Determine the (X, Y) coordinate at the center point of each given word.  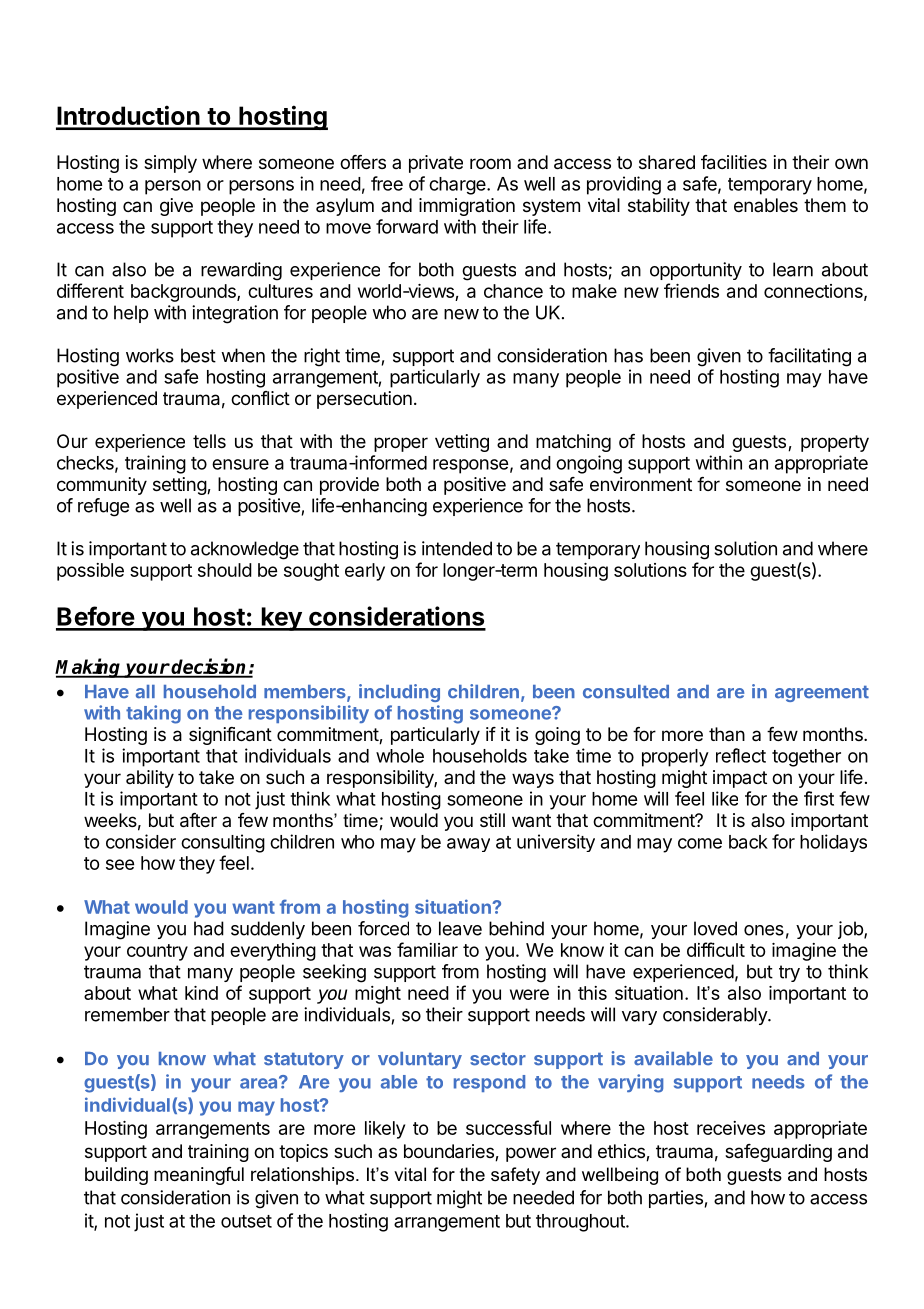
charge (458, 186)
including (399, 693)
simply (170, 164)
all (145, 692)
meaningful (199, 1176)
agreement (822, 694)
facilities (734, 162)
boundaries (450, 1152)
